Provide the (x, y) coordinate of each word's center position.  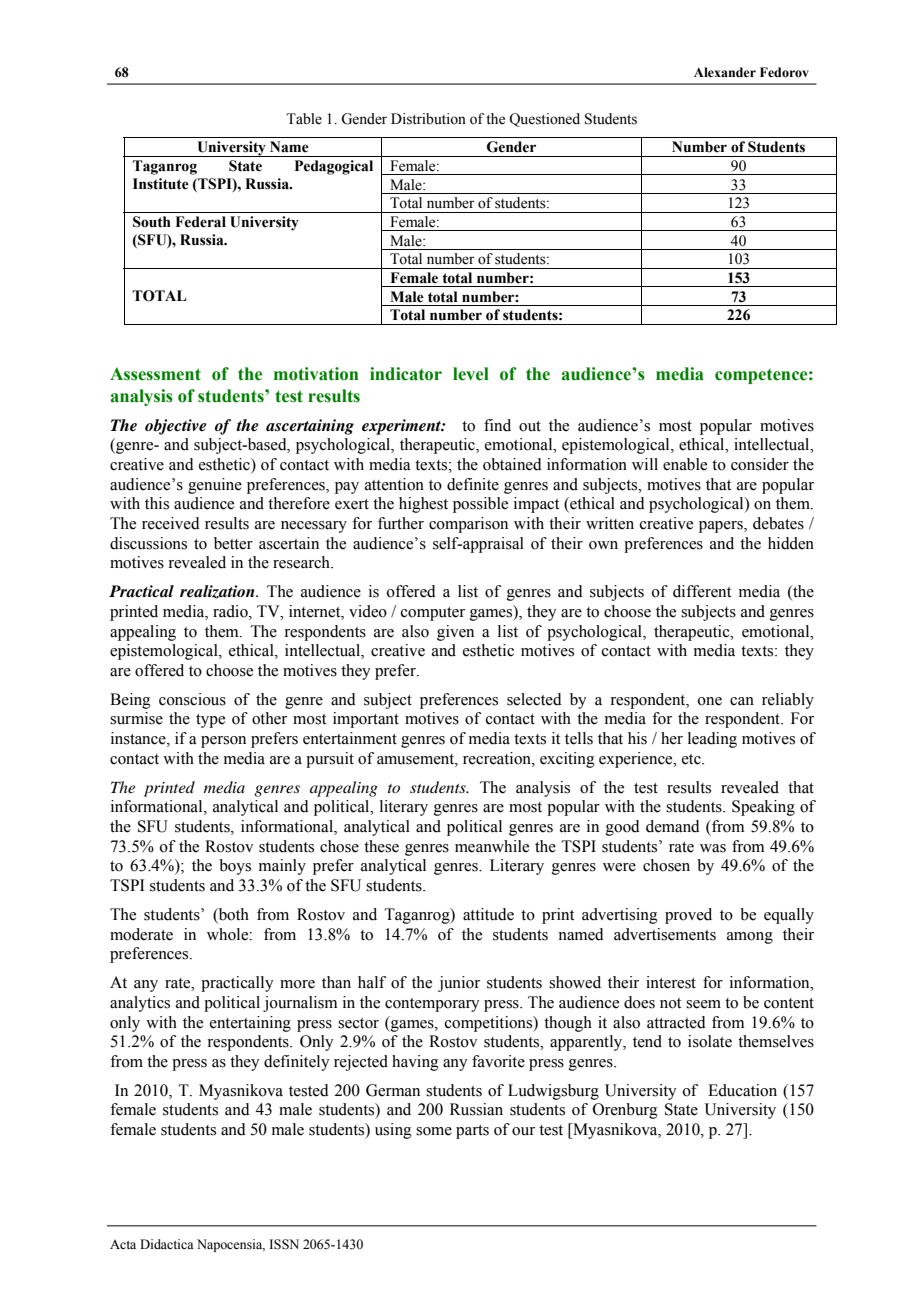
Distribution (428, 119)
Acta (123, 1244)
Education (742, 1090)
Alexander (725, 72)
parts (472, 1132)
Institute (161, 184)
